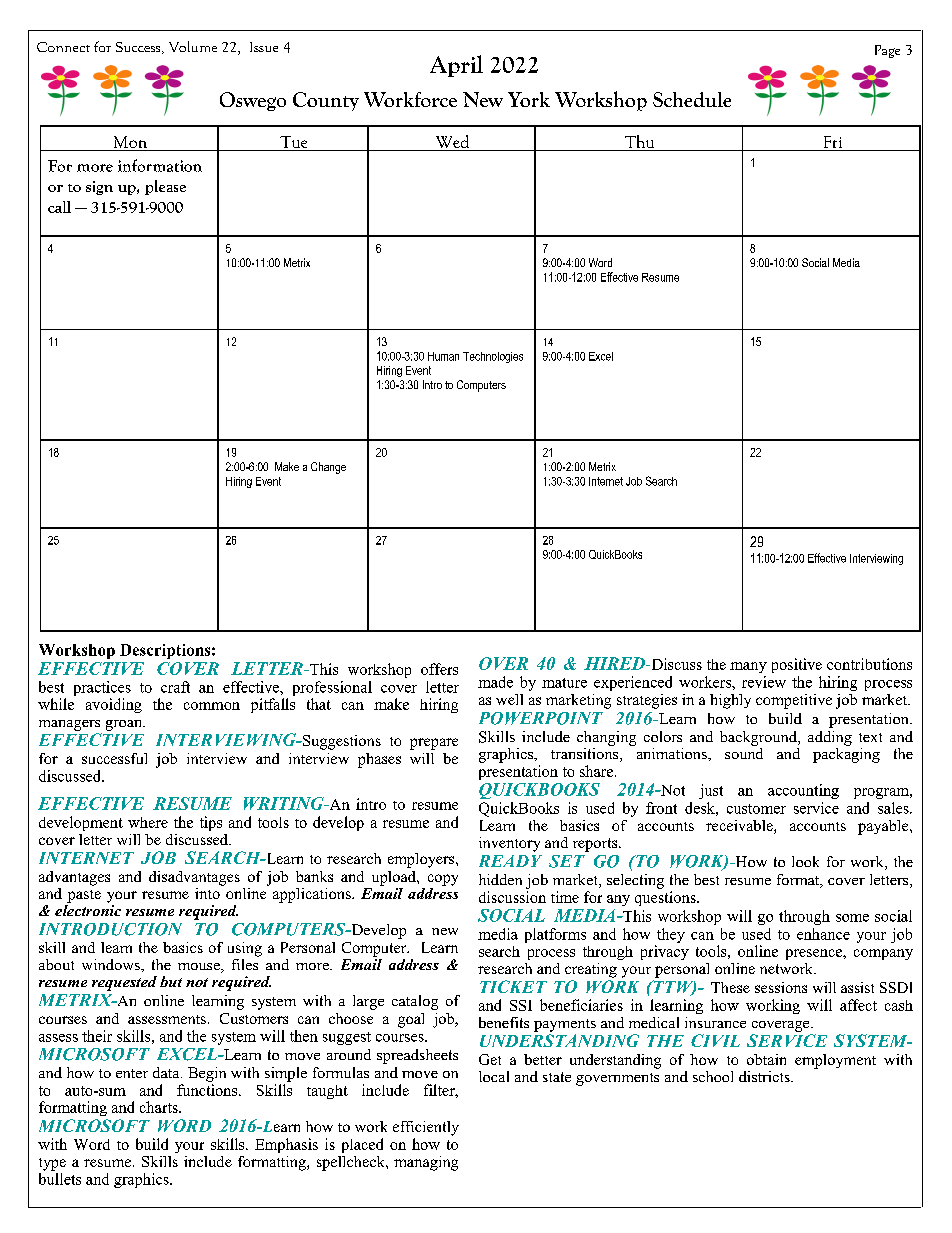 The width and height of the screenshot is (952, 1233). Describe the element at coordinates (193, 46) in the screenshot. I see `Volume` at that location.
